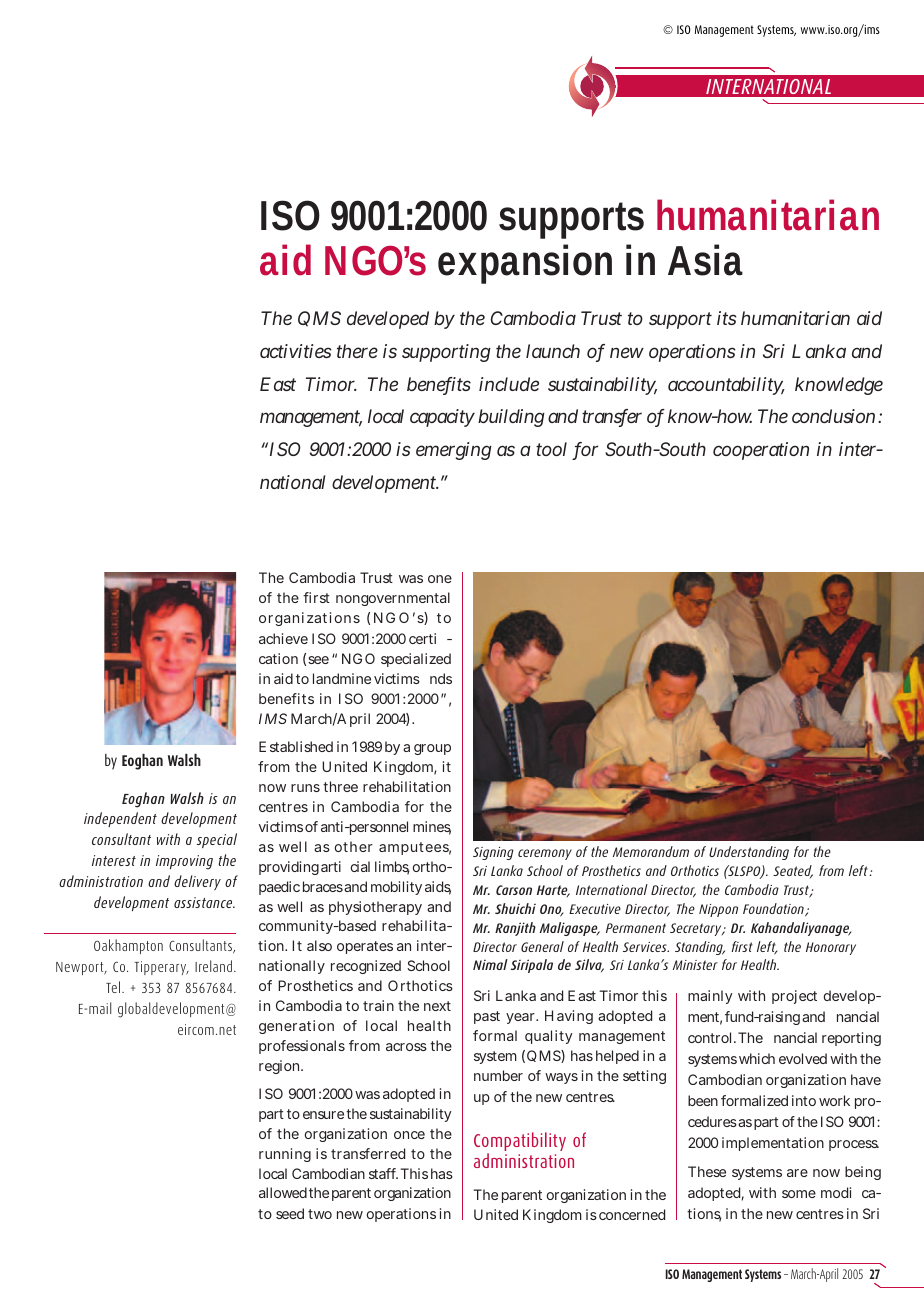 This image has width=924, height=1308. I want to click on delivery, so click(197, 882).
